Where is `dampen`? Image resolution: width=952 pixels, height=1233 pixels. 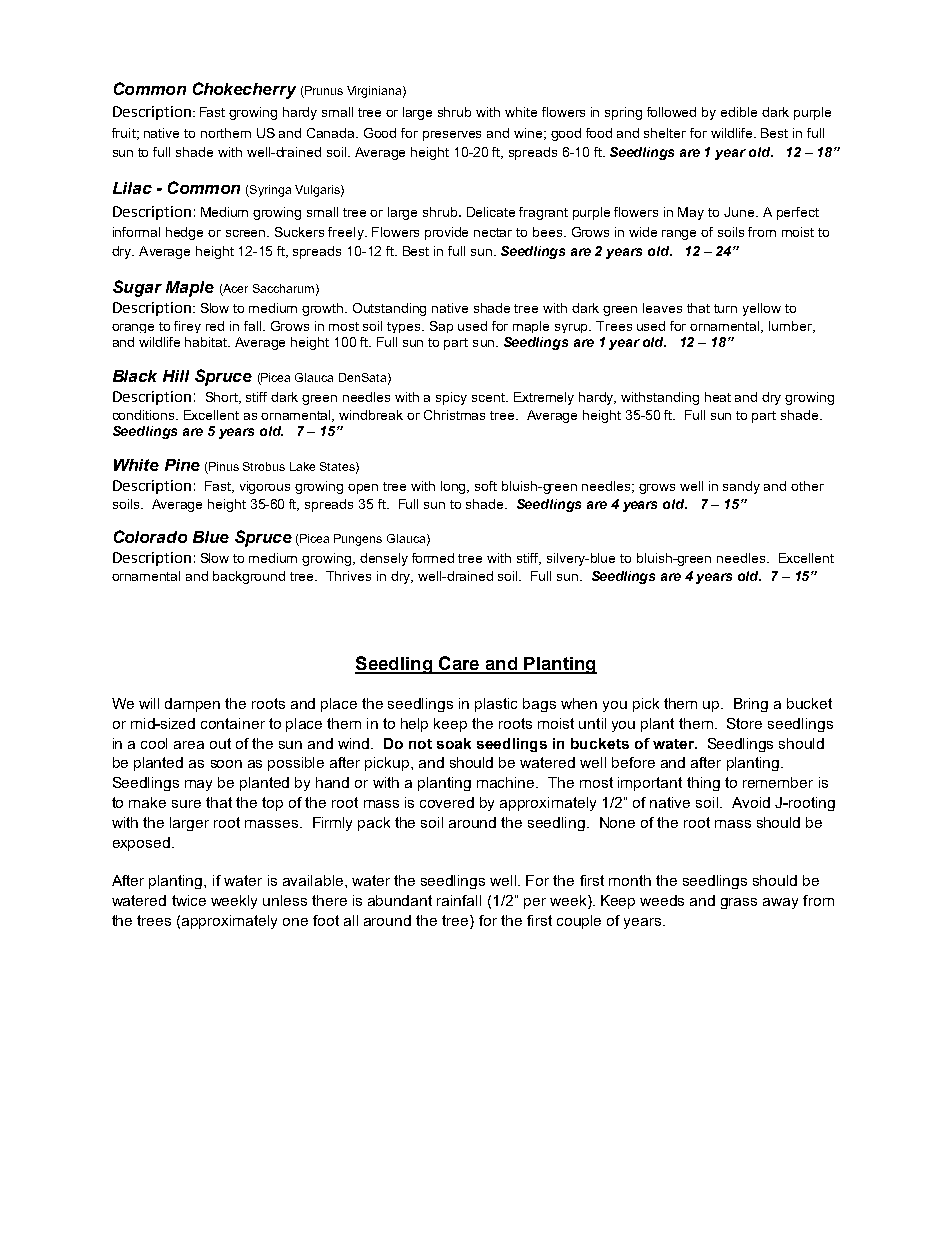
dampen is located at coordinates (192, 705).
